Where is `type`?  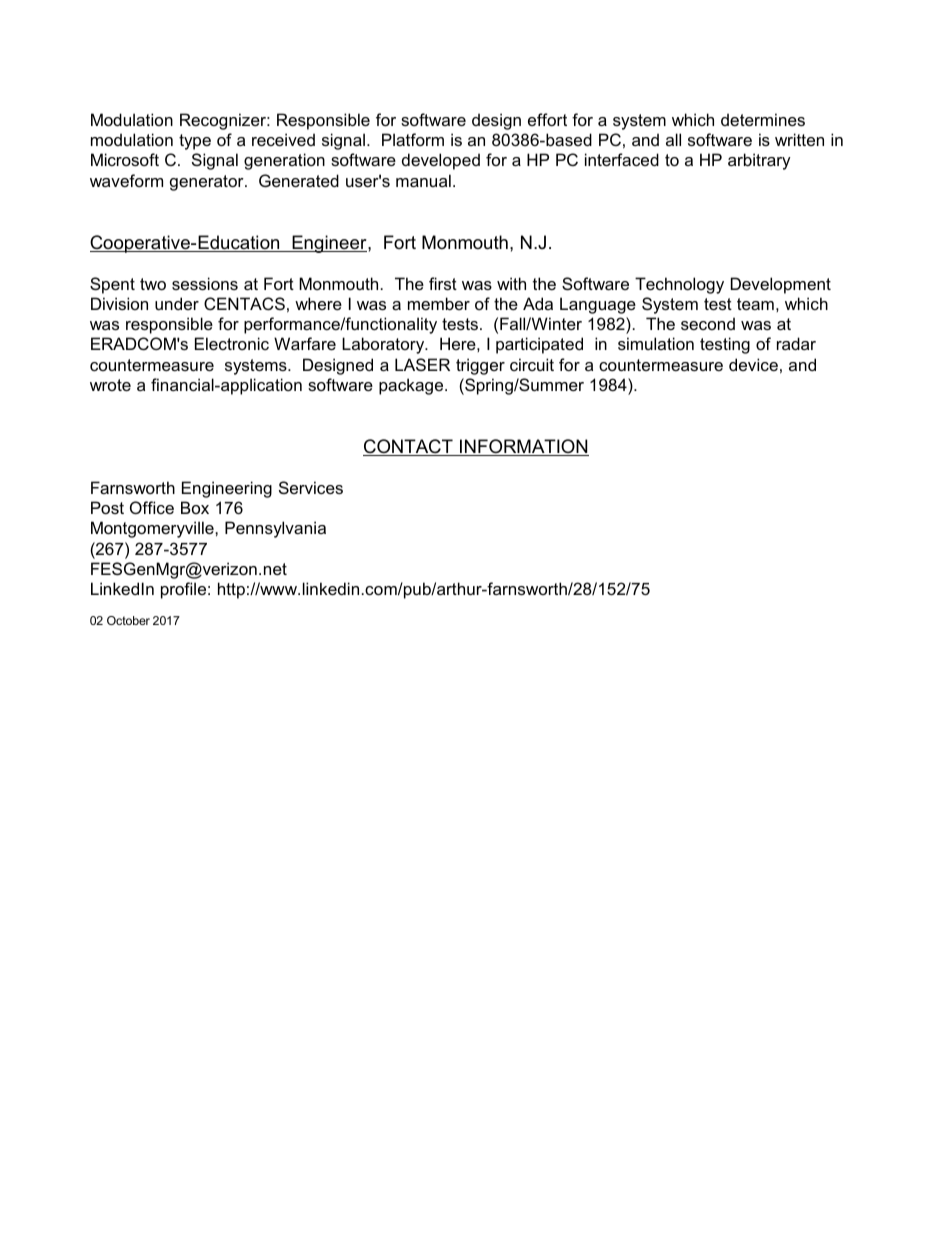 type is located at coordinates (195, 142).
